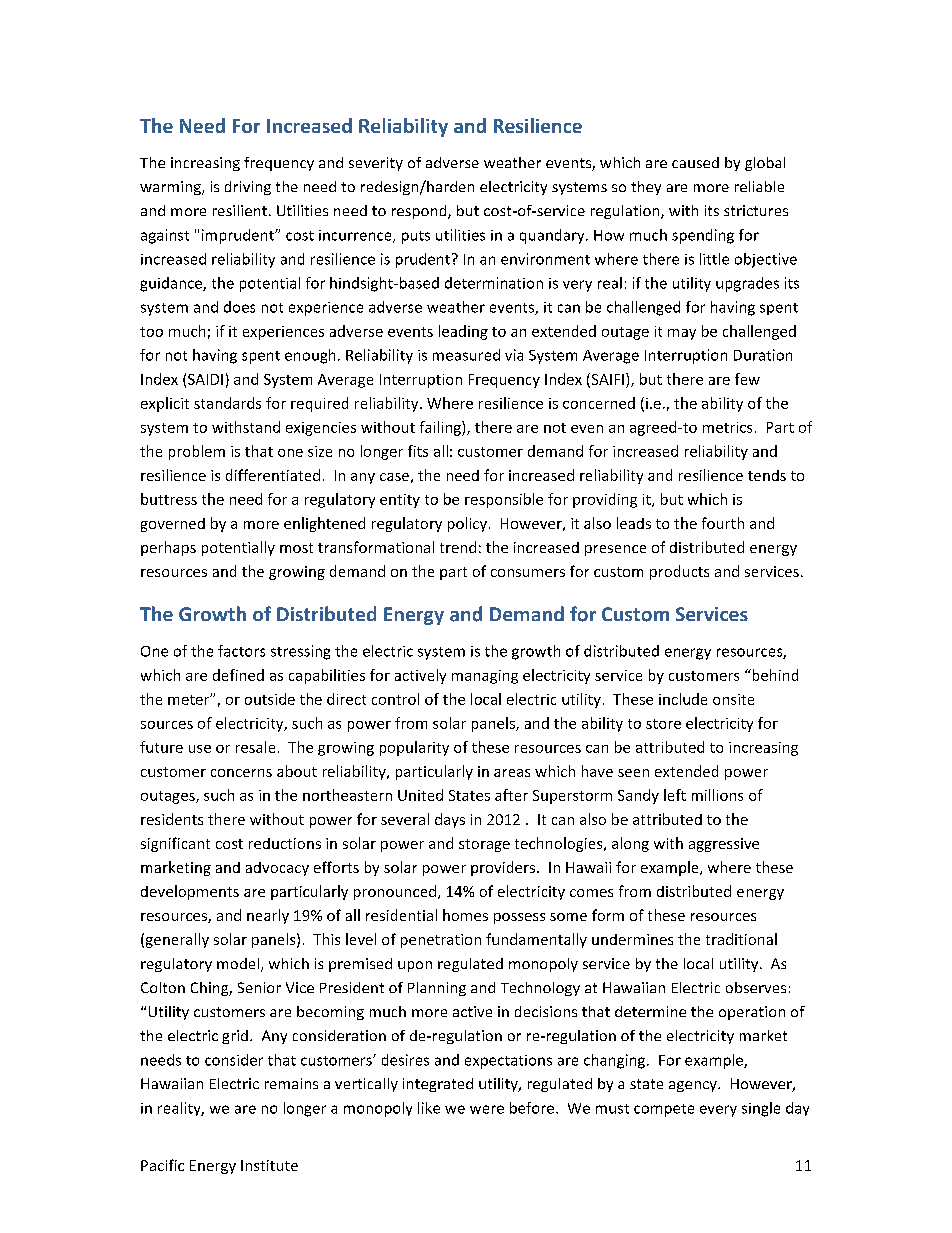 The width and height of the screenshot is (952, 1233). What do you see at coordinates (420, 212) in the screenshot?
I see `respond` at bounding box center [420, 212].
